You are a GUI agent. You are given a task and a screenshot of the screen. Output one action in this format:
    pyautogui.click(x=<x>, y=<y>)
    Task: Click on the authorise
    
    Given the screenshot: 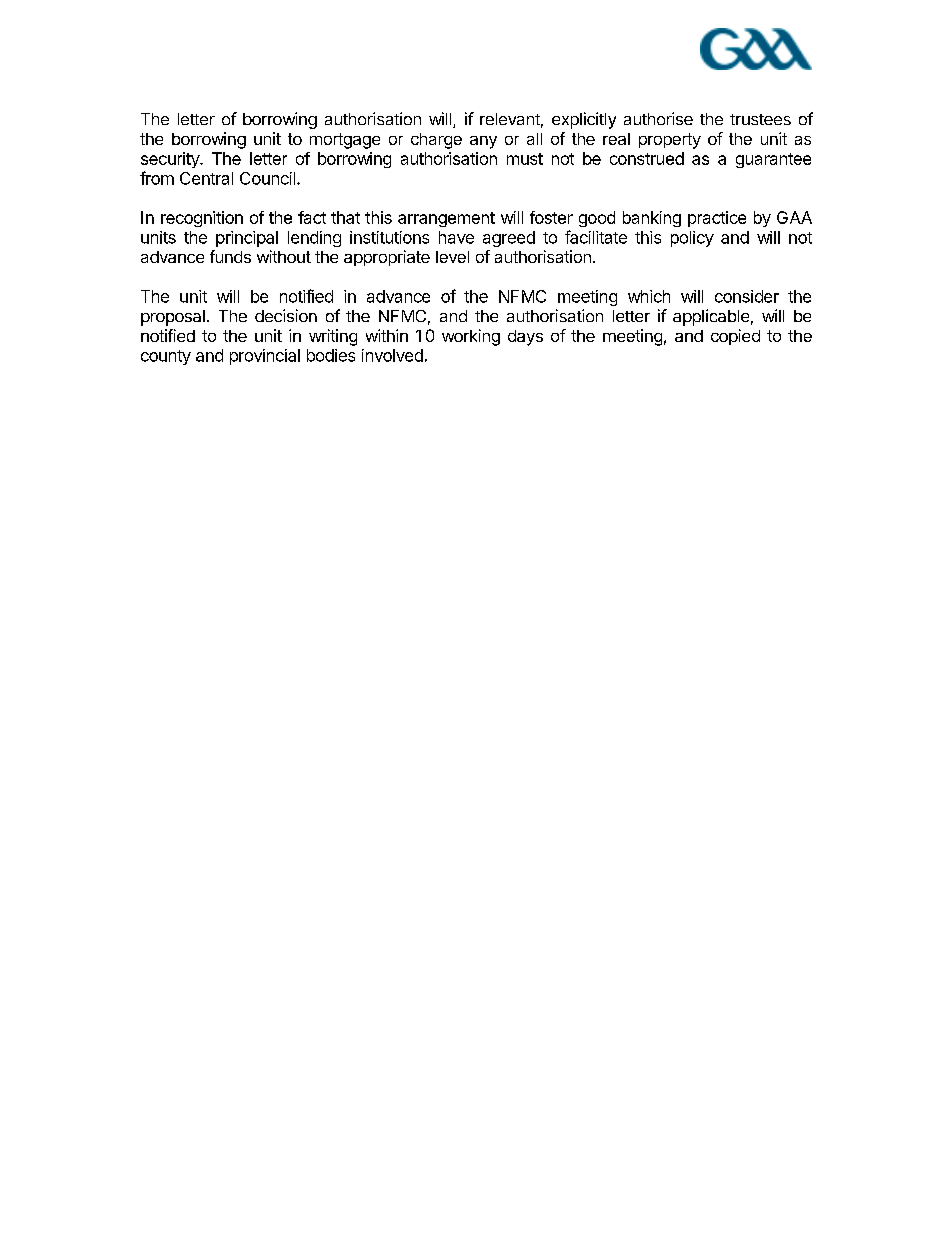 What is the action you would take?
    pyautogui.click(x=658, y=118)
